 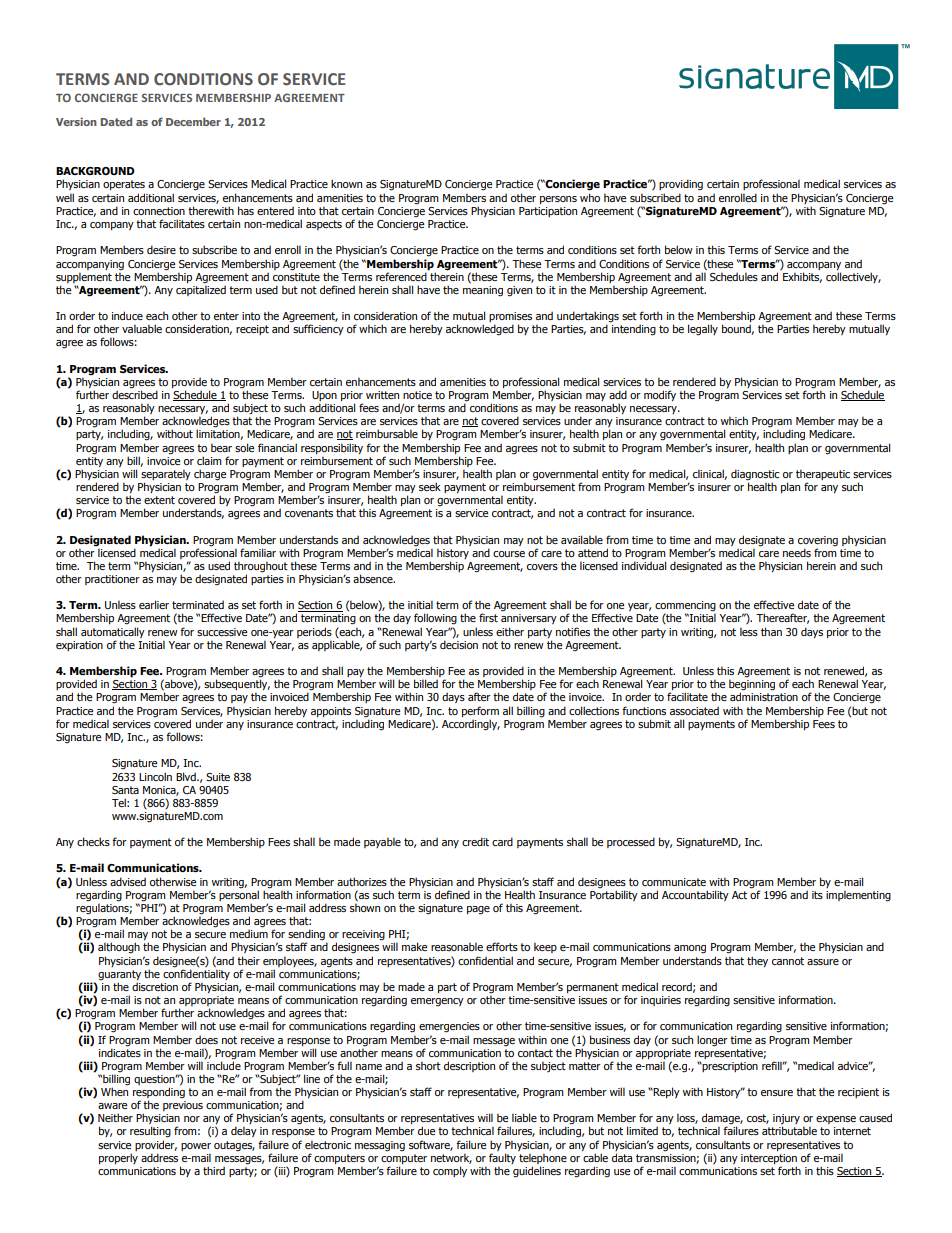 I want to click on resulting, so click(x=150, y=1132).
